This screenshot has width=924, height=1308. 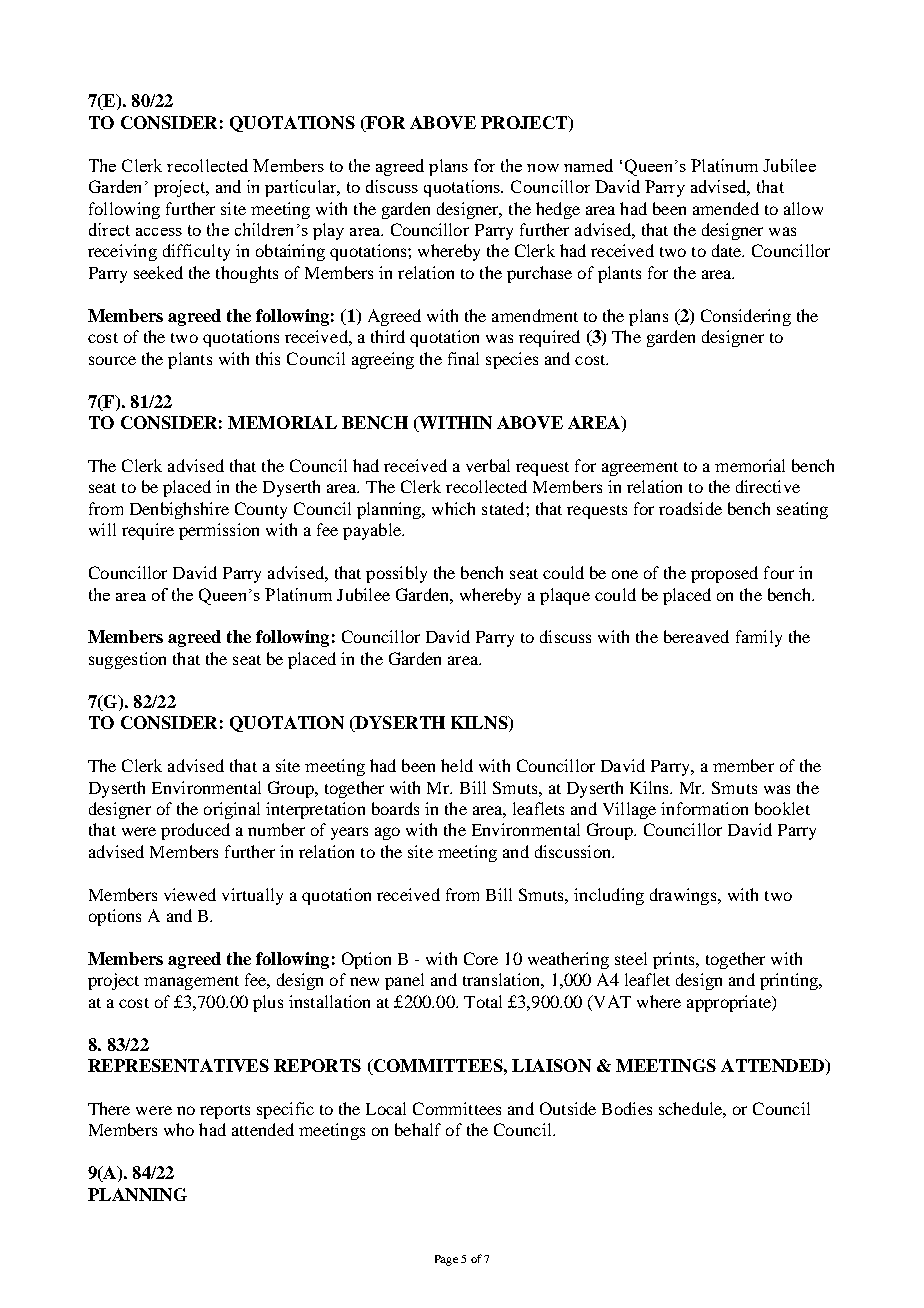 What do you see at coordinates (627, 1108) in the screenshot?
I see `Bodies` at bounding box center [627, 1108].
